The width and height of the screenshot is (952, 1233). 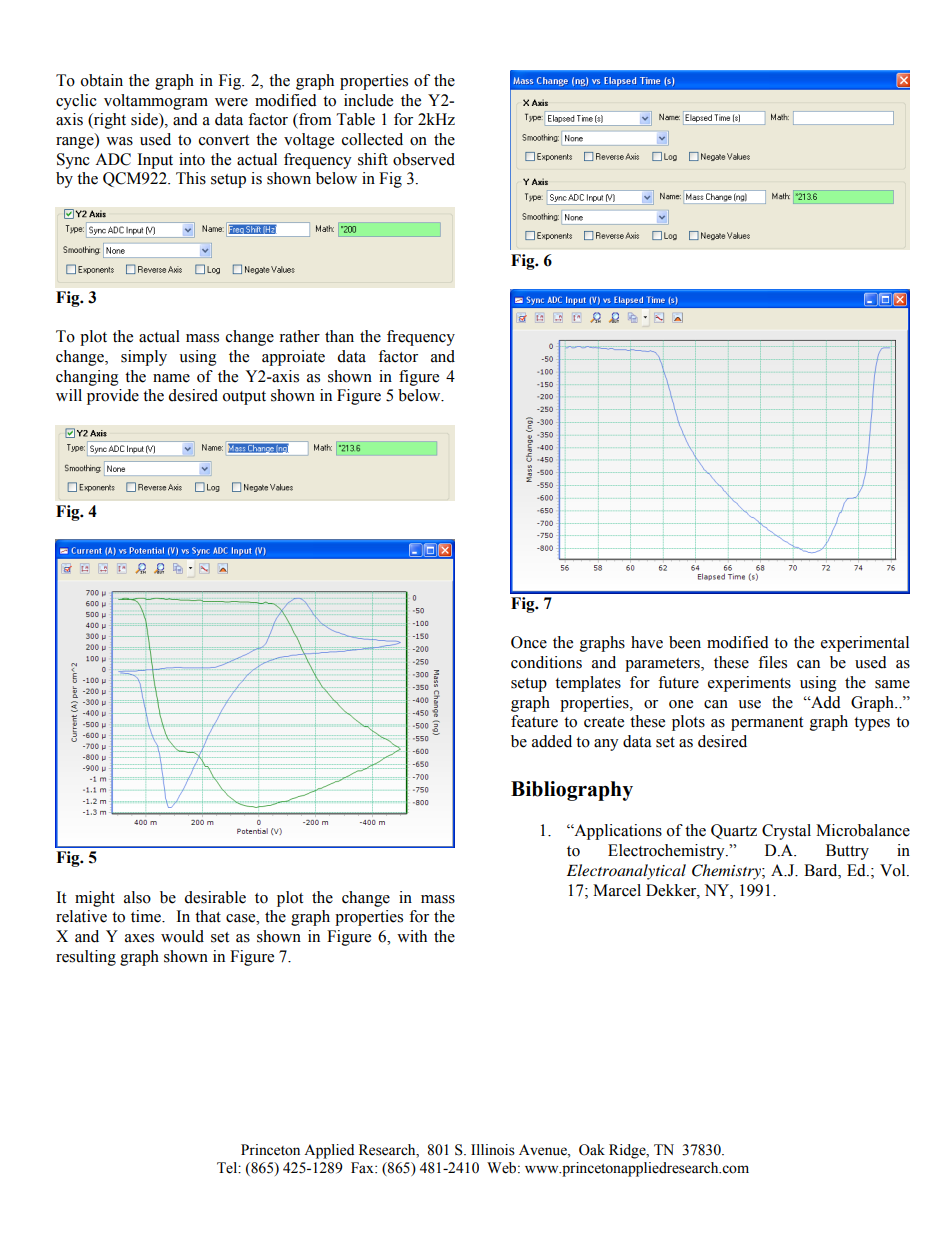 What do you see at coordinates (137, 897) in the screenshot?
I see `also` at bounding box center [137, 897].
